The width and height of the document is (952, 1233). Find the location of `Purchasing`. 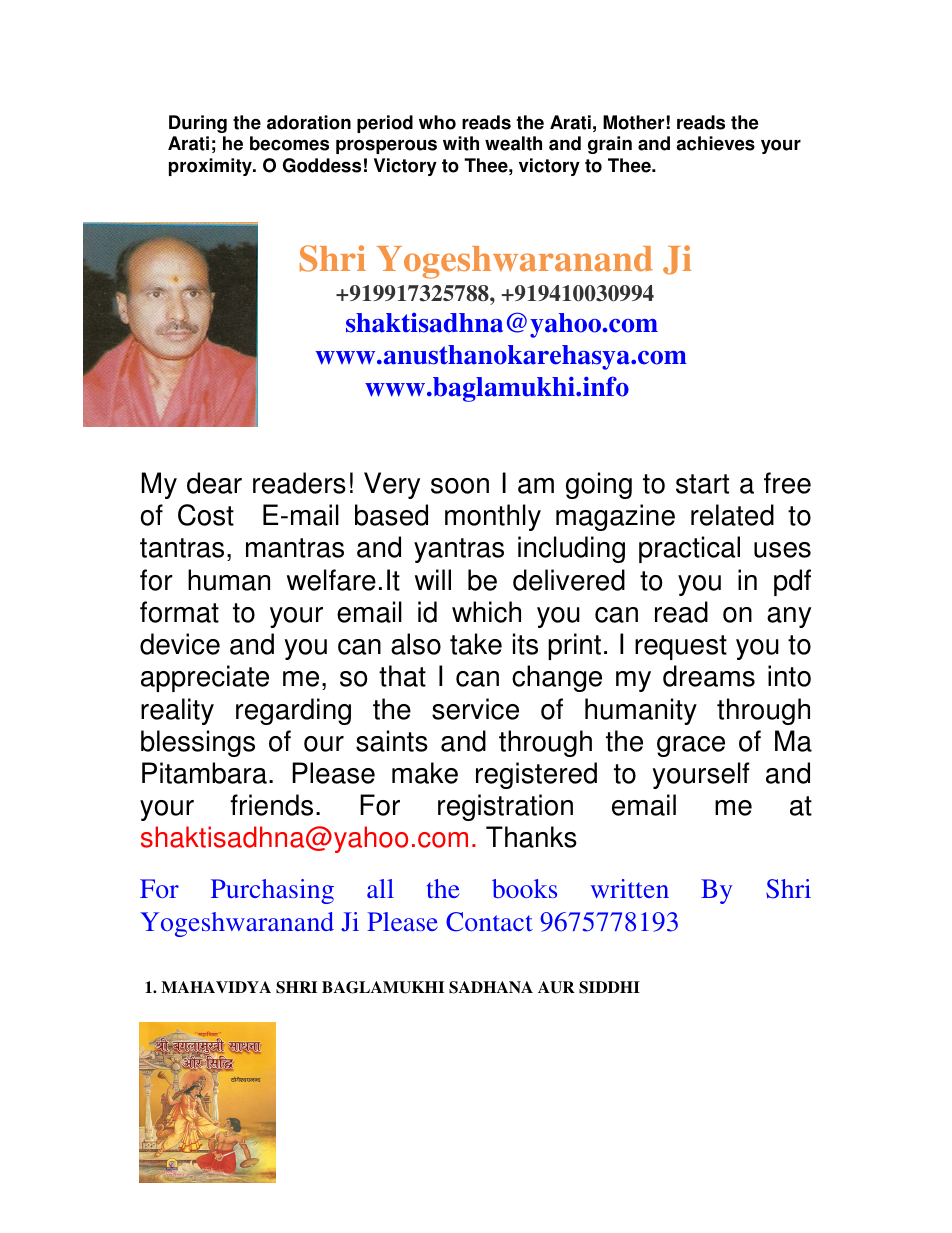

Purchasing is located at coordinates (272, 891).
